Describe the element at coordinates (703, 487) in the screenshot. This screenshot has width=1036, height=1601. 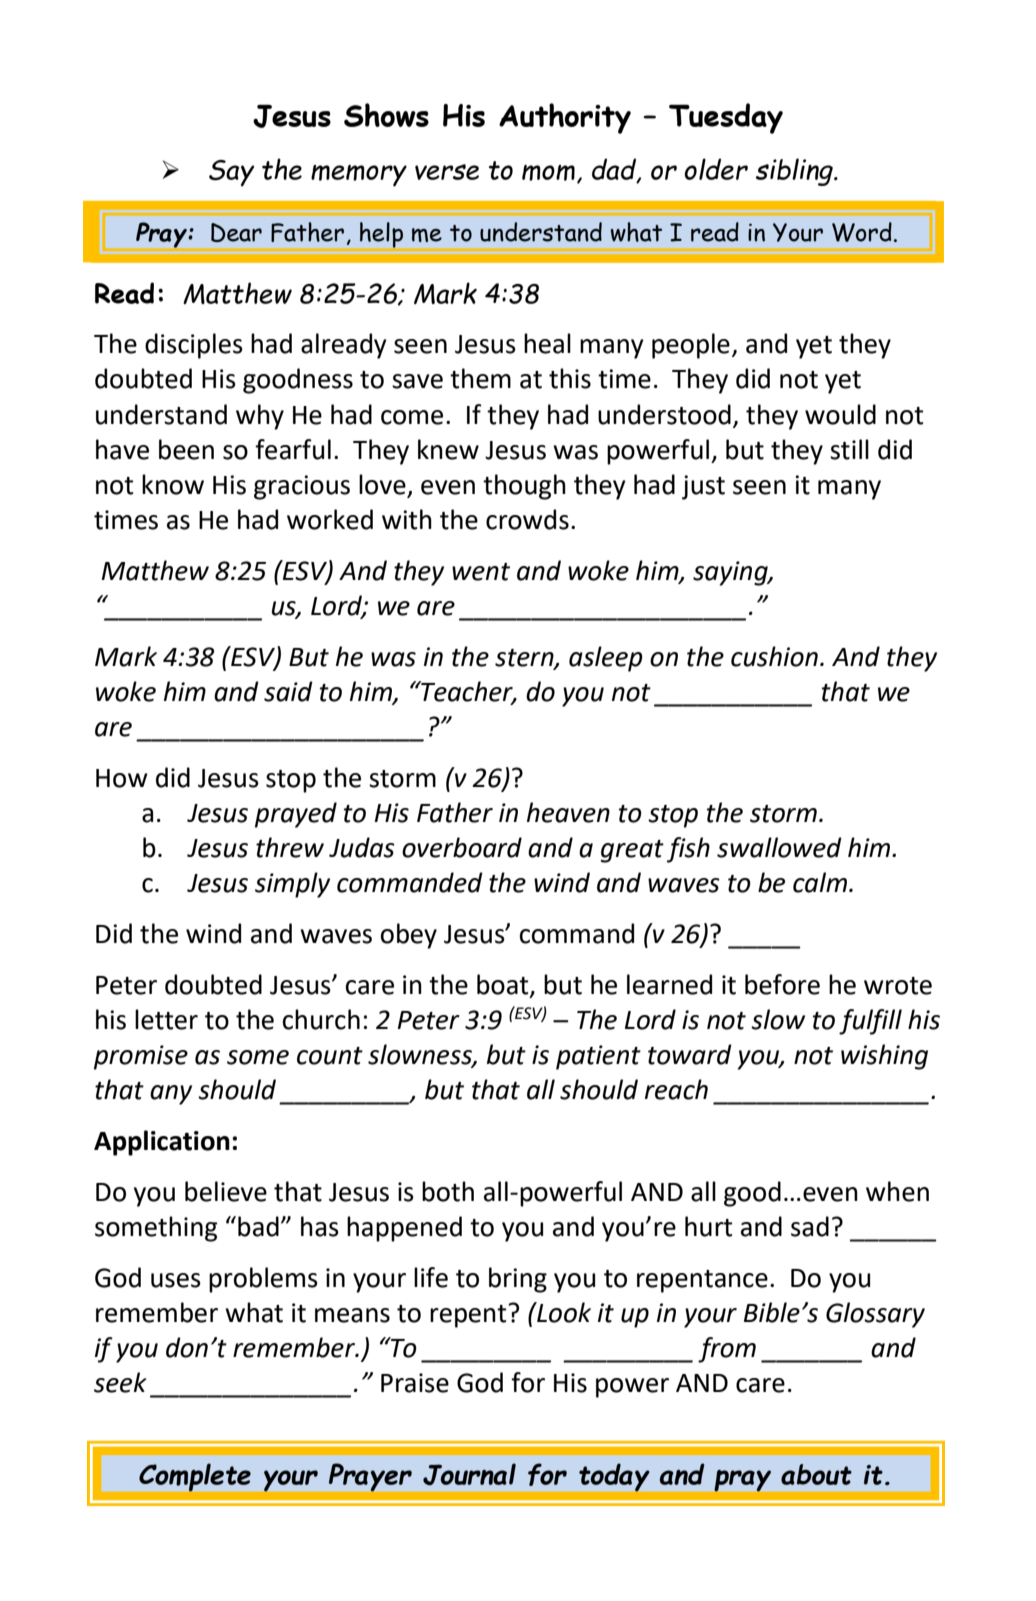
I see `just` at that location.
